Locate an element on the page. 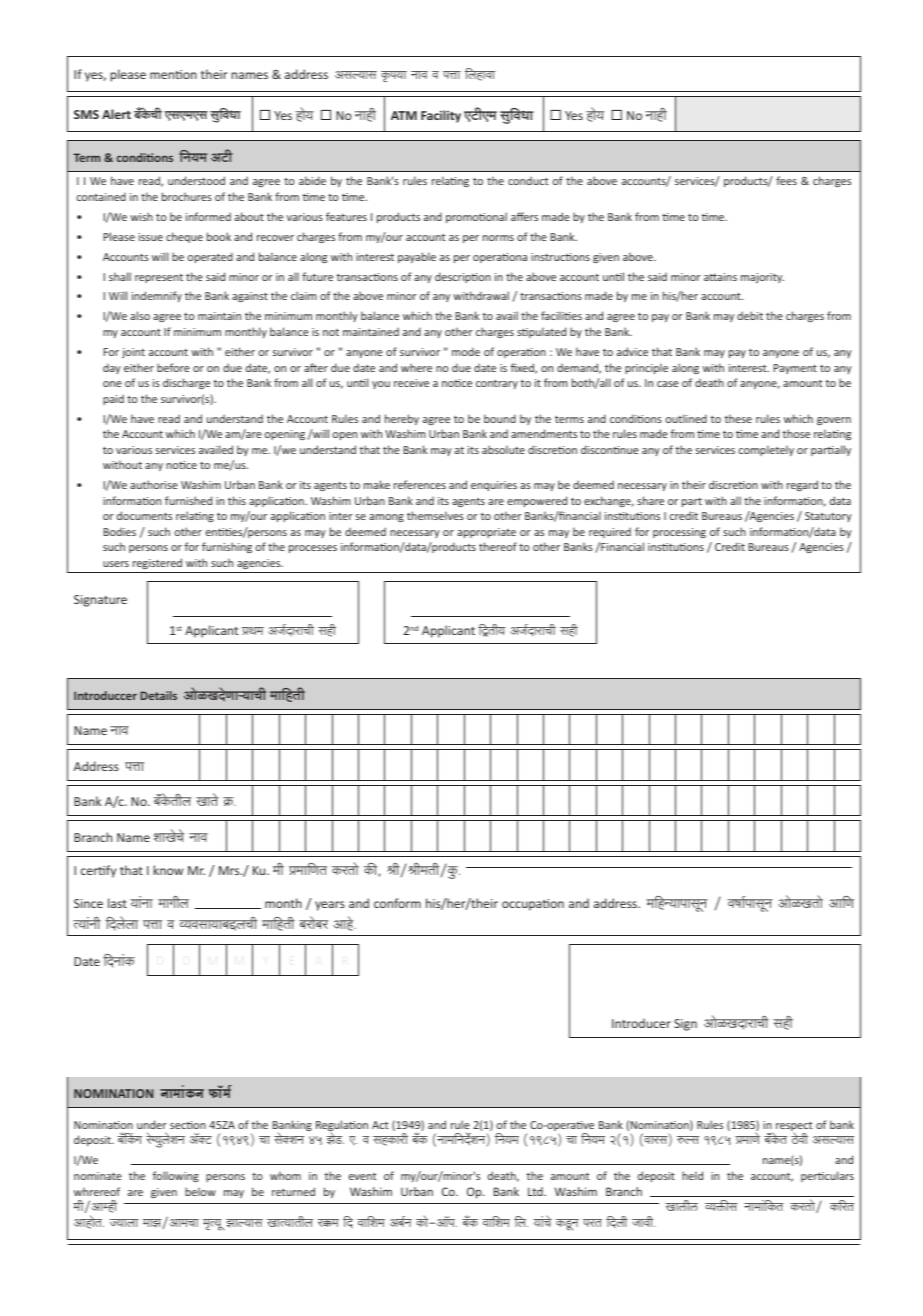  occupation is located at coordinates (533, 905).
